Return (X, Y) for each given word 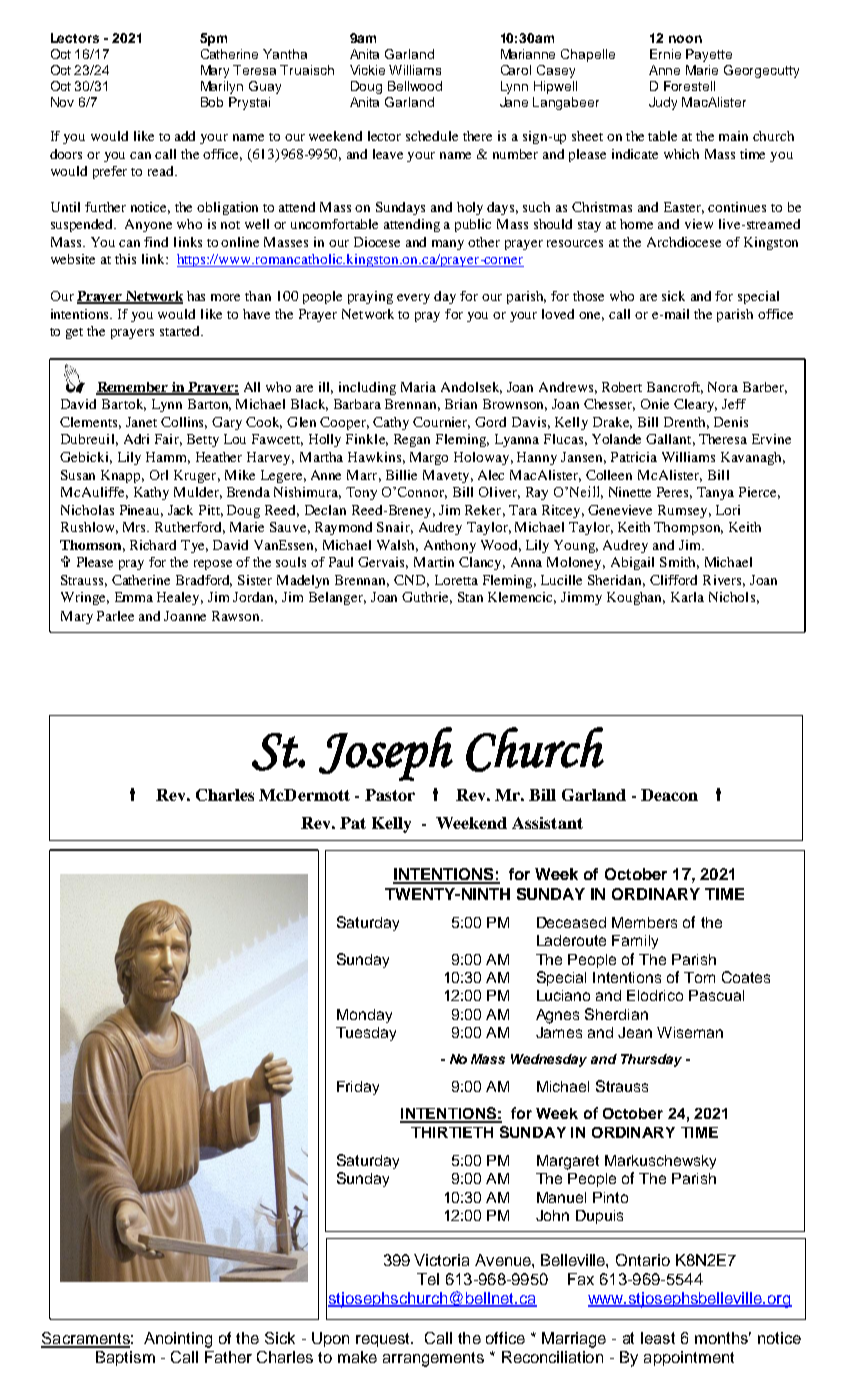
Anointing (178, 1340)
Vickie (367, 70)
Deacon (669, 795)
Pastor (390, 795)
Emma (134, 597)
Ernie (665, 54)
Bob (212, 102)
